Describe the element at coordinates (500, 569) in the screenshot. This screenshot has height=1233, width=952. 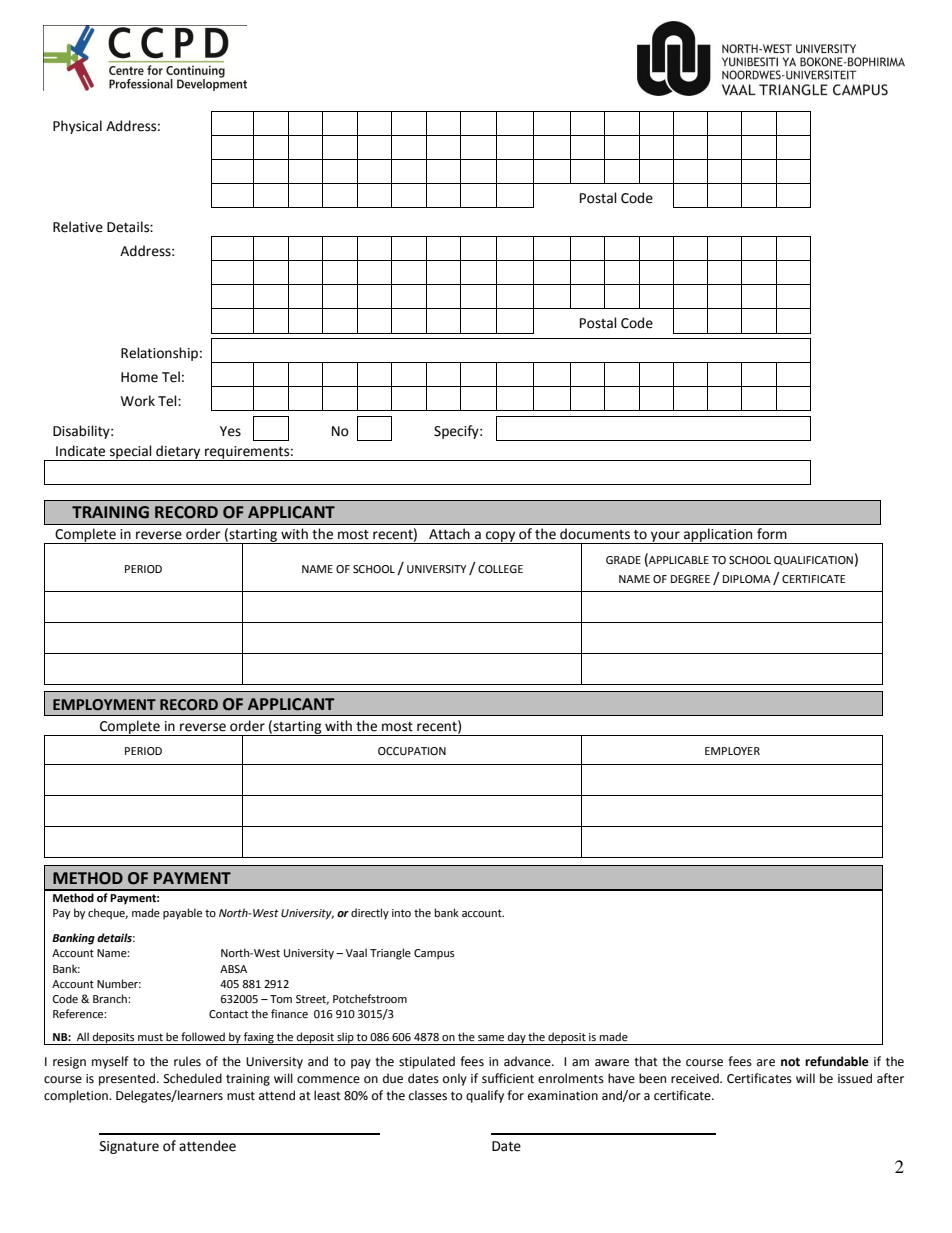
I see `COLLEGE` at that location.
